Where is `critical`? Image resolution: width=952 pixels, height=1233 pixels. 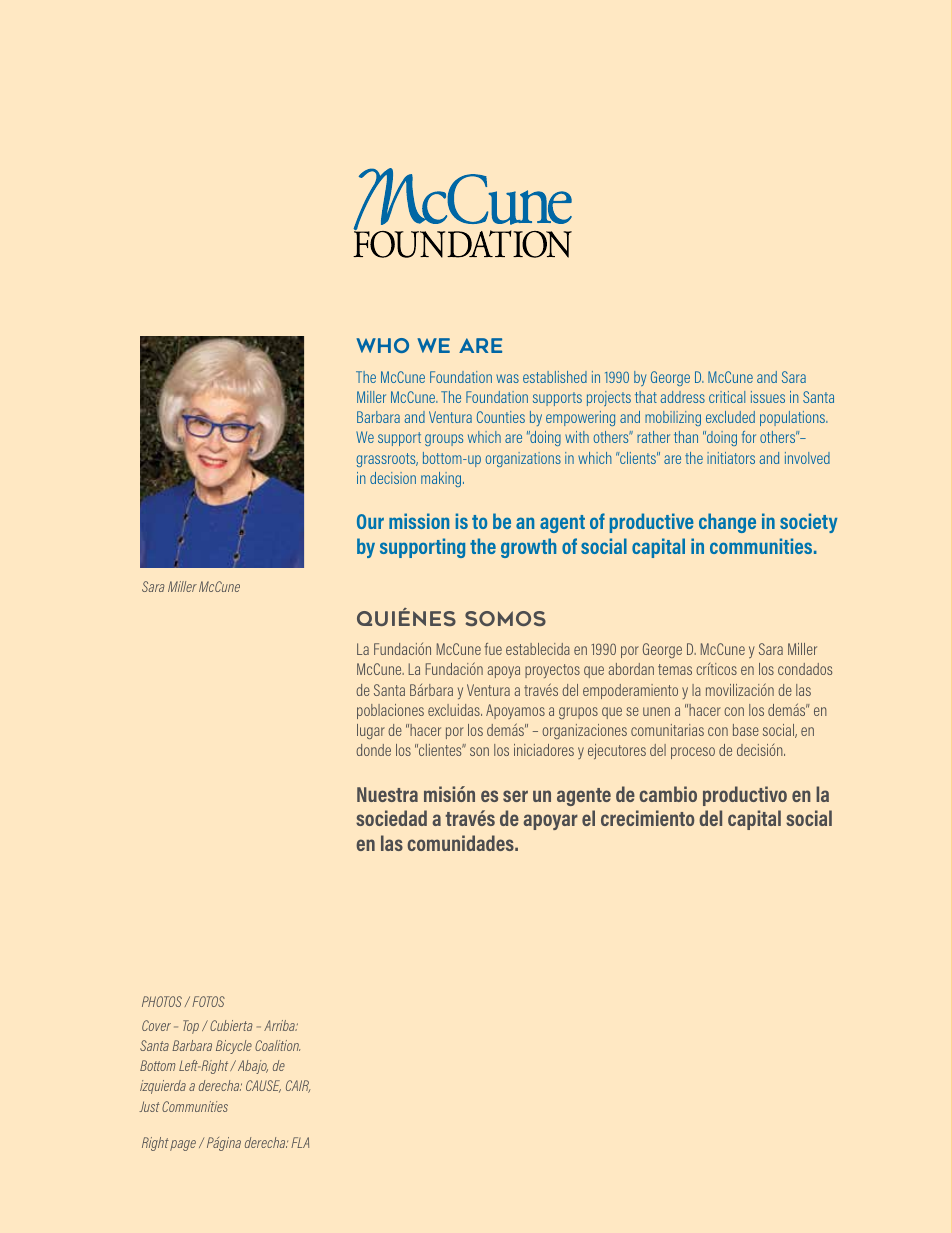
critical is located at coordinates (727, 397).
